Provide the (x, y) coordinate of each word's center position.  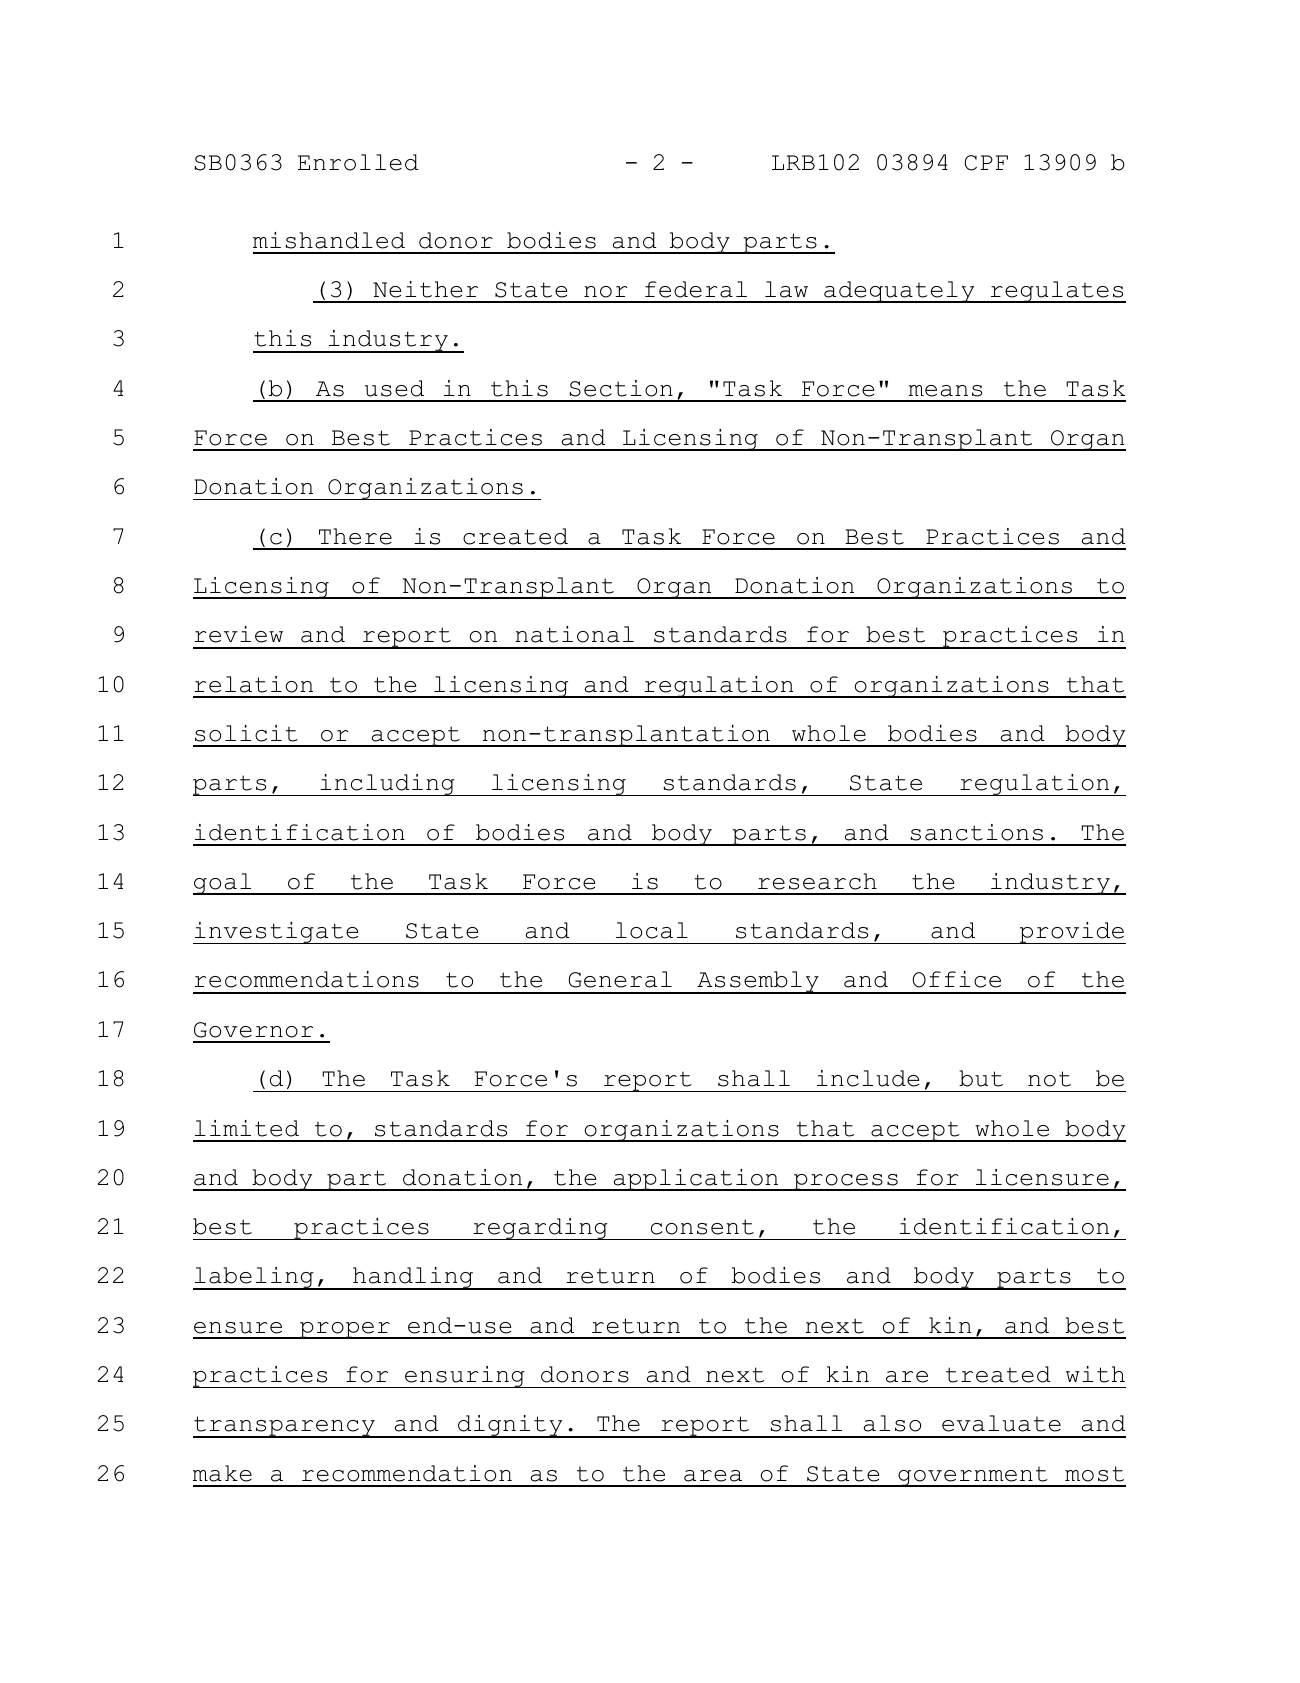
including (387, 785)
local (652, 930)
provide (1071, 933)
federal (696, 289)
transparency (285, 1427)
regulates (1057, 292)
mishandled (329, 240)
